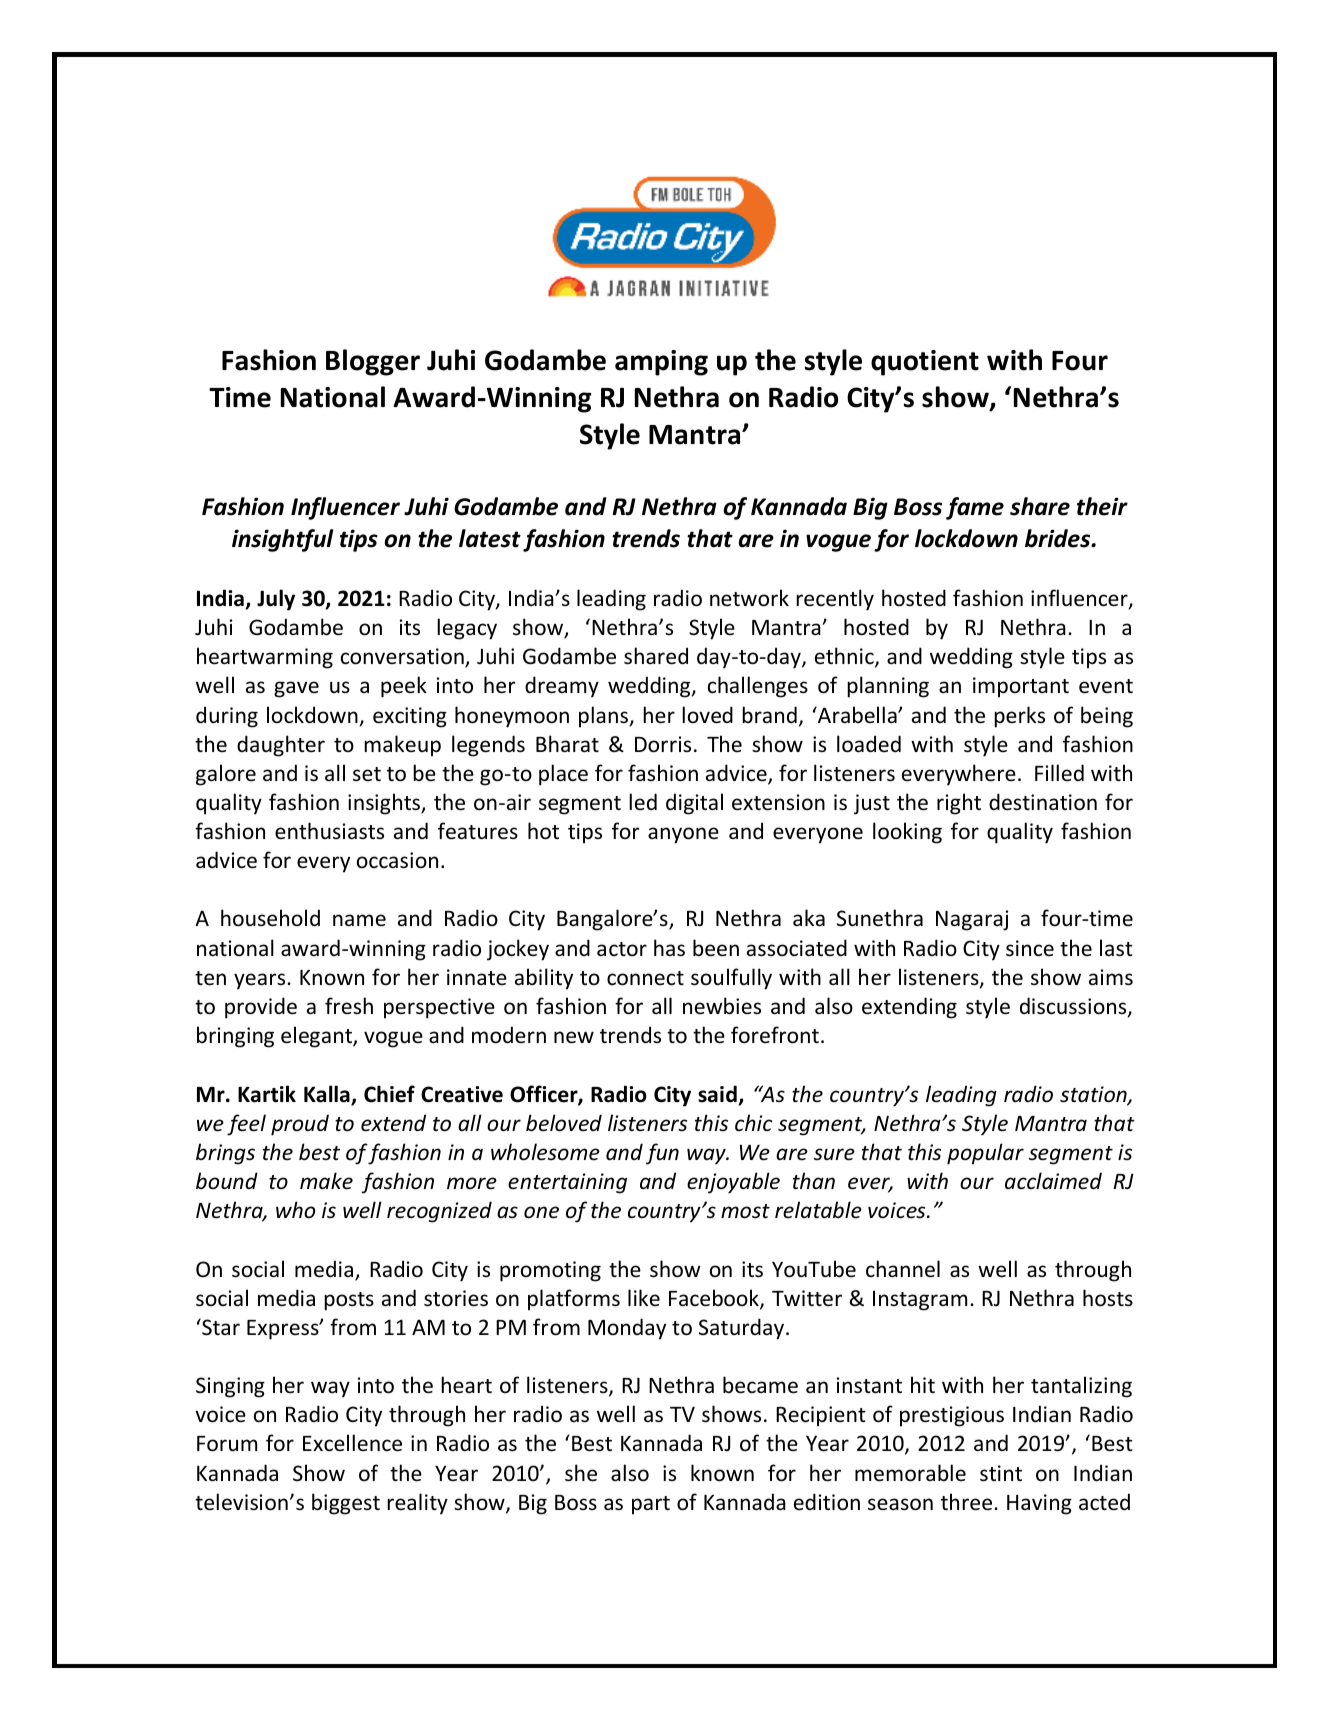  I want to click on has, so click(669, 948).
